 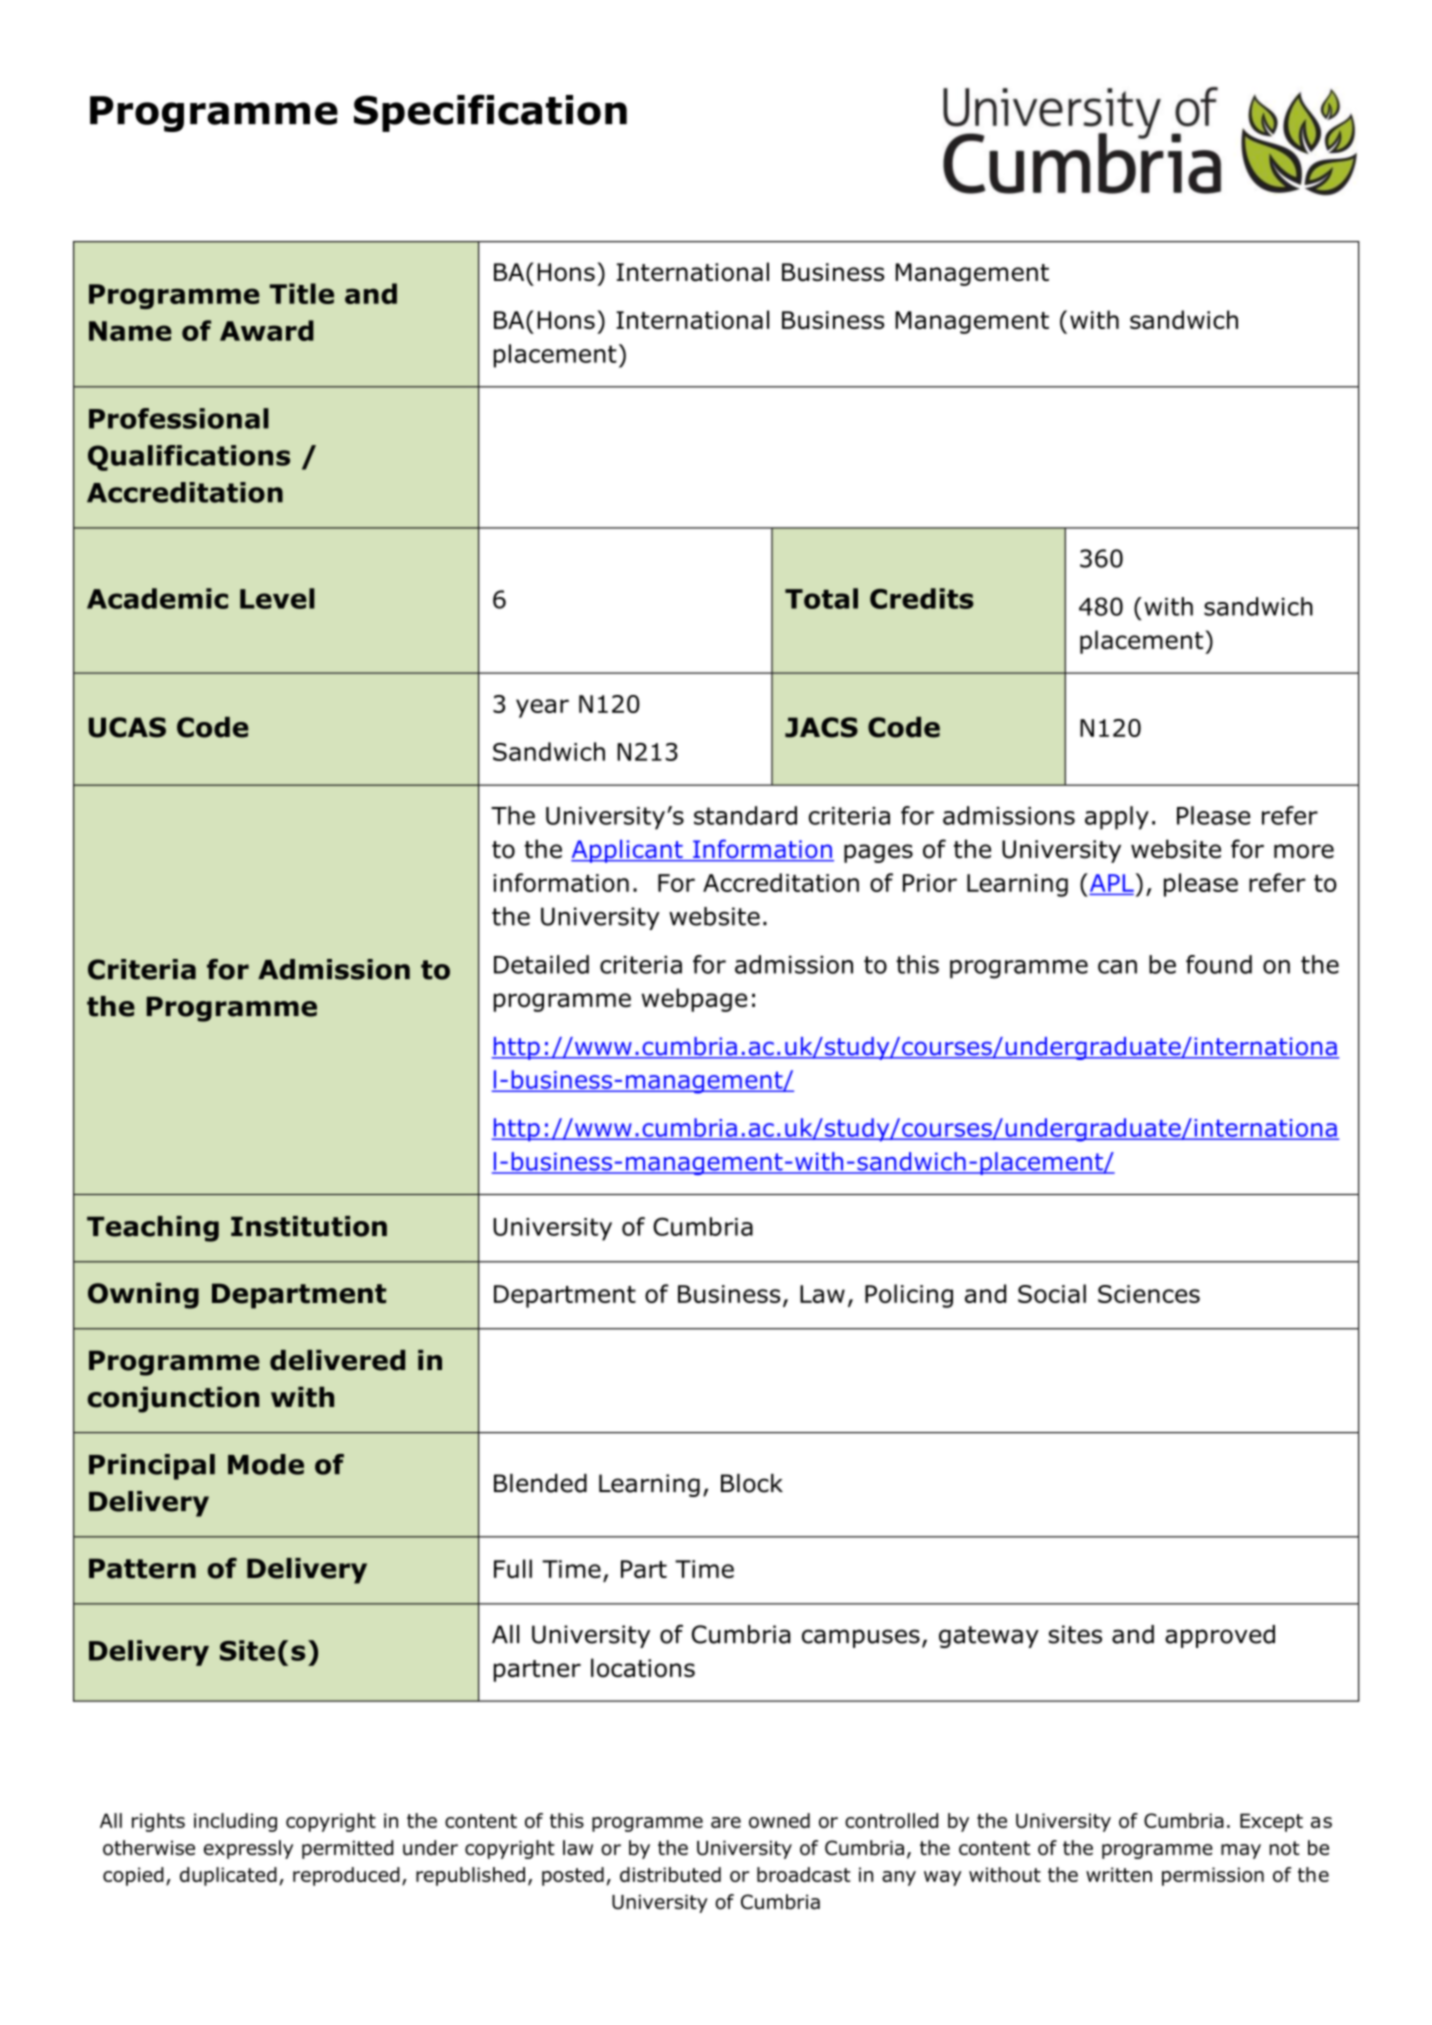 What do you see at coordinates (1117, 818) in the screenshot?
I see `apply` at bounding box center [1117, 818].
